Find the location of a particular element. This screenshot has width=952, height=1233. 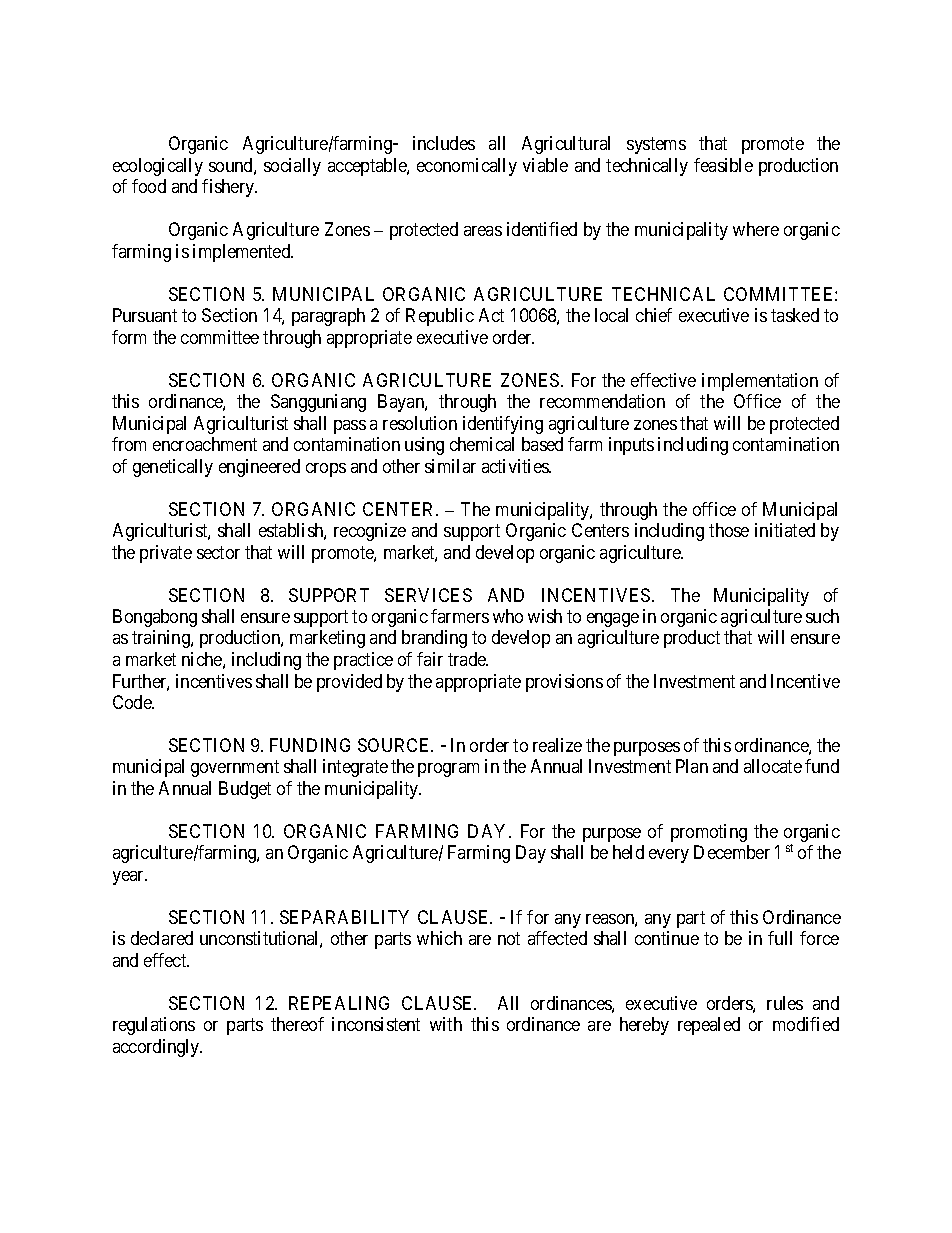

economically is located at coordinates (467, 167).
